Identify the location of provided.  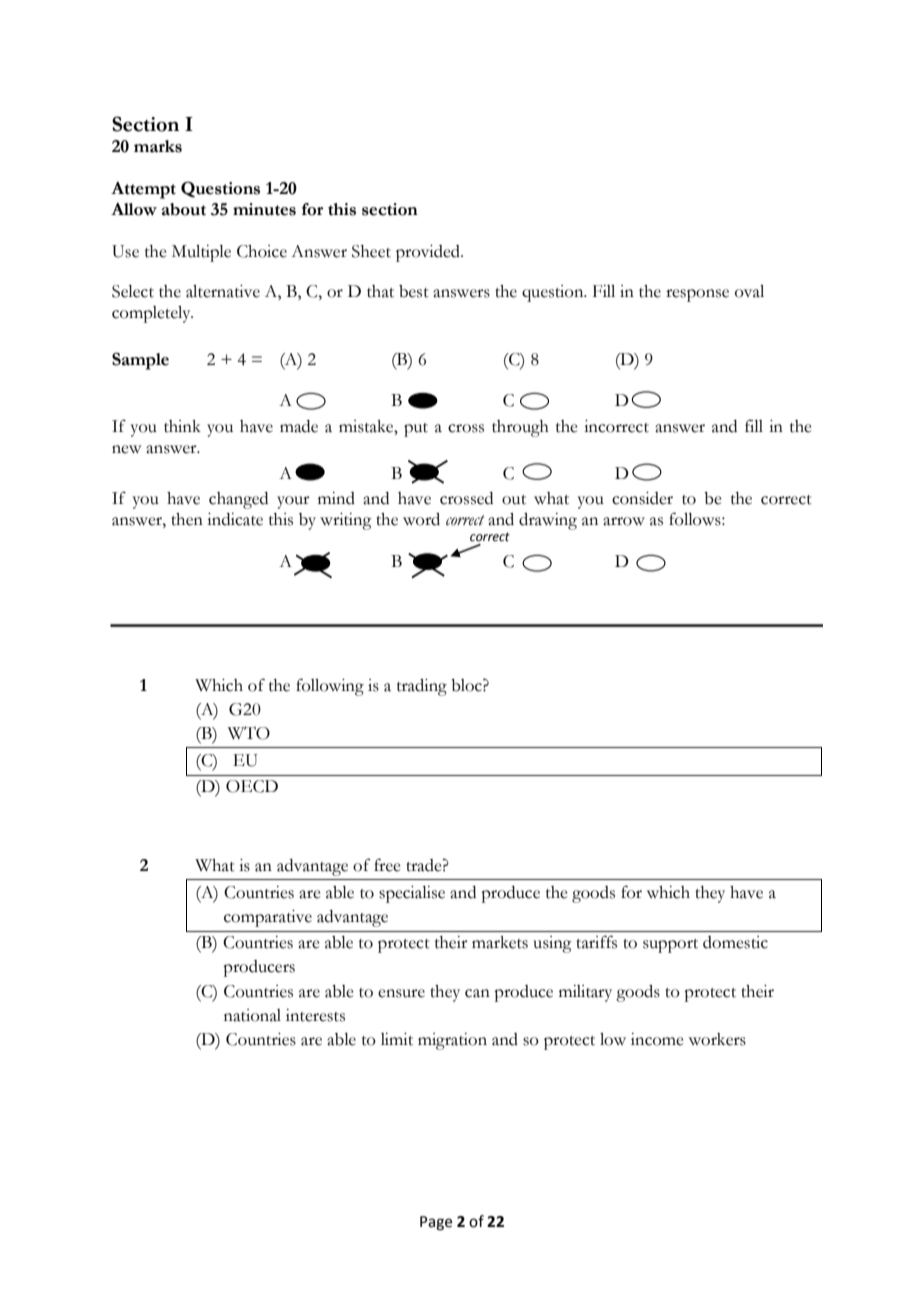
(429, 253).
